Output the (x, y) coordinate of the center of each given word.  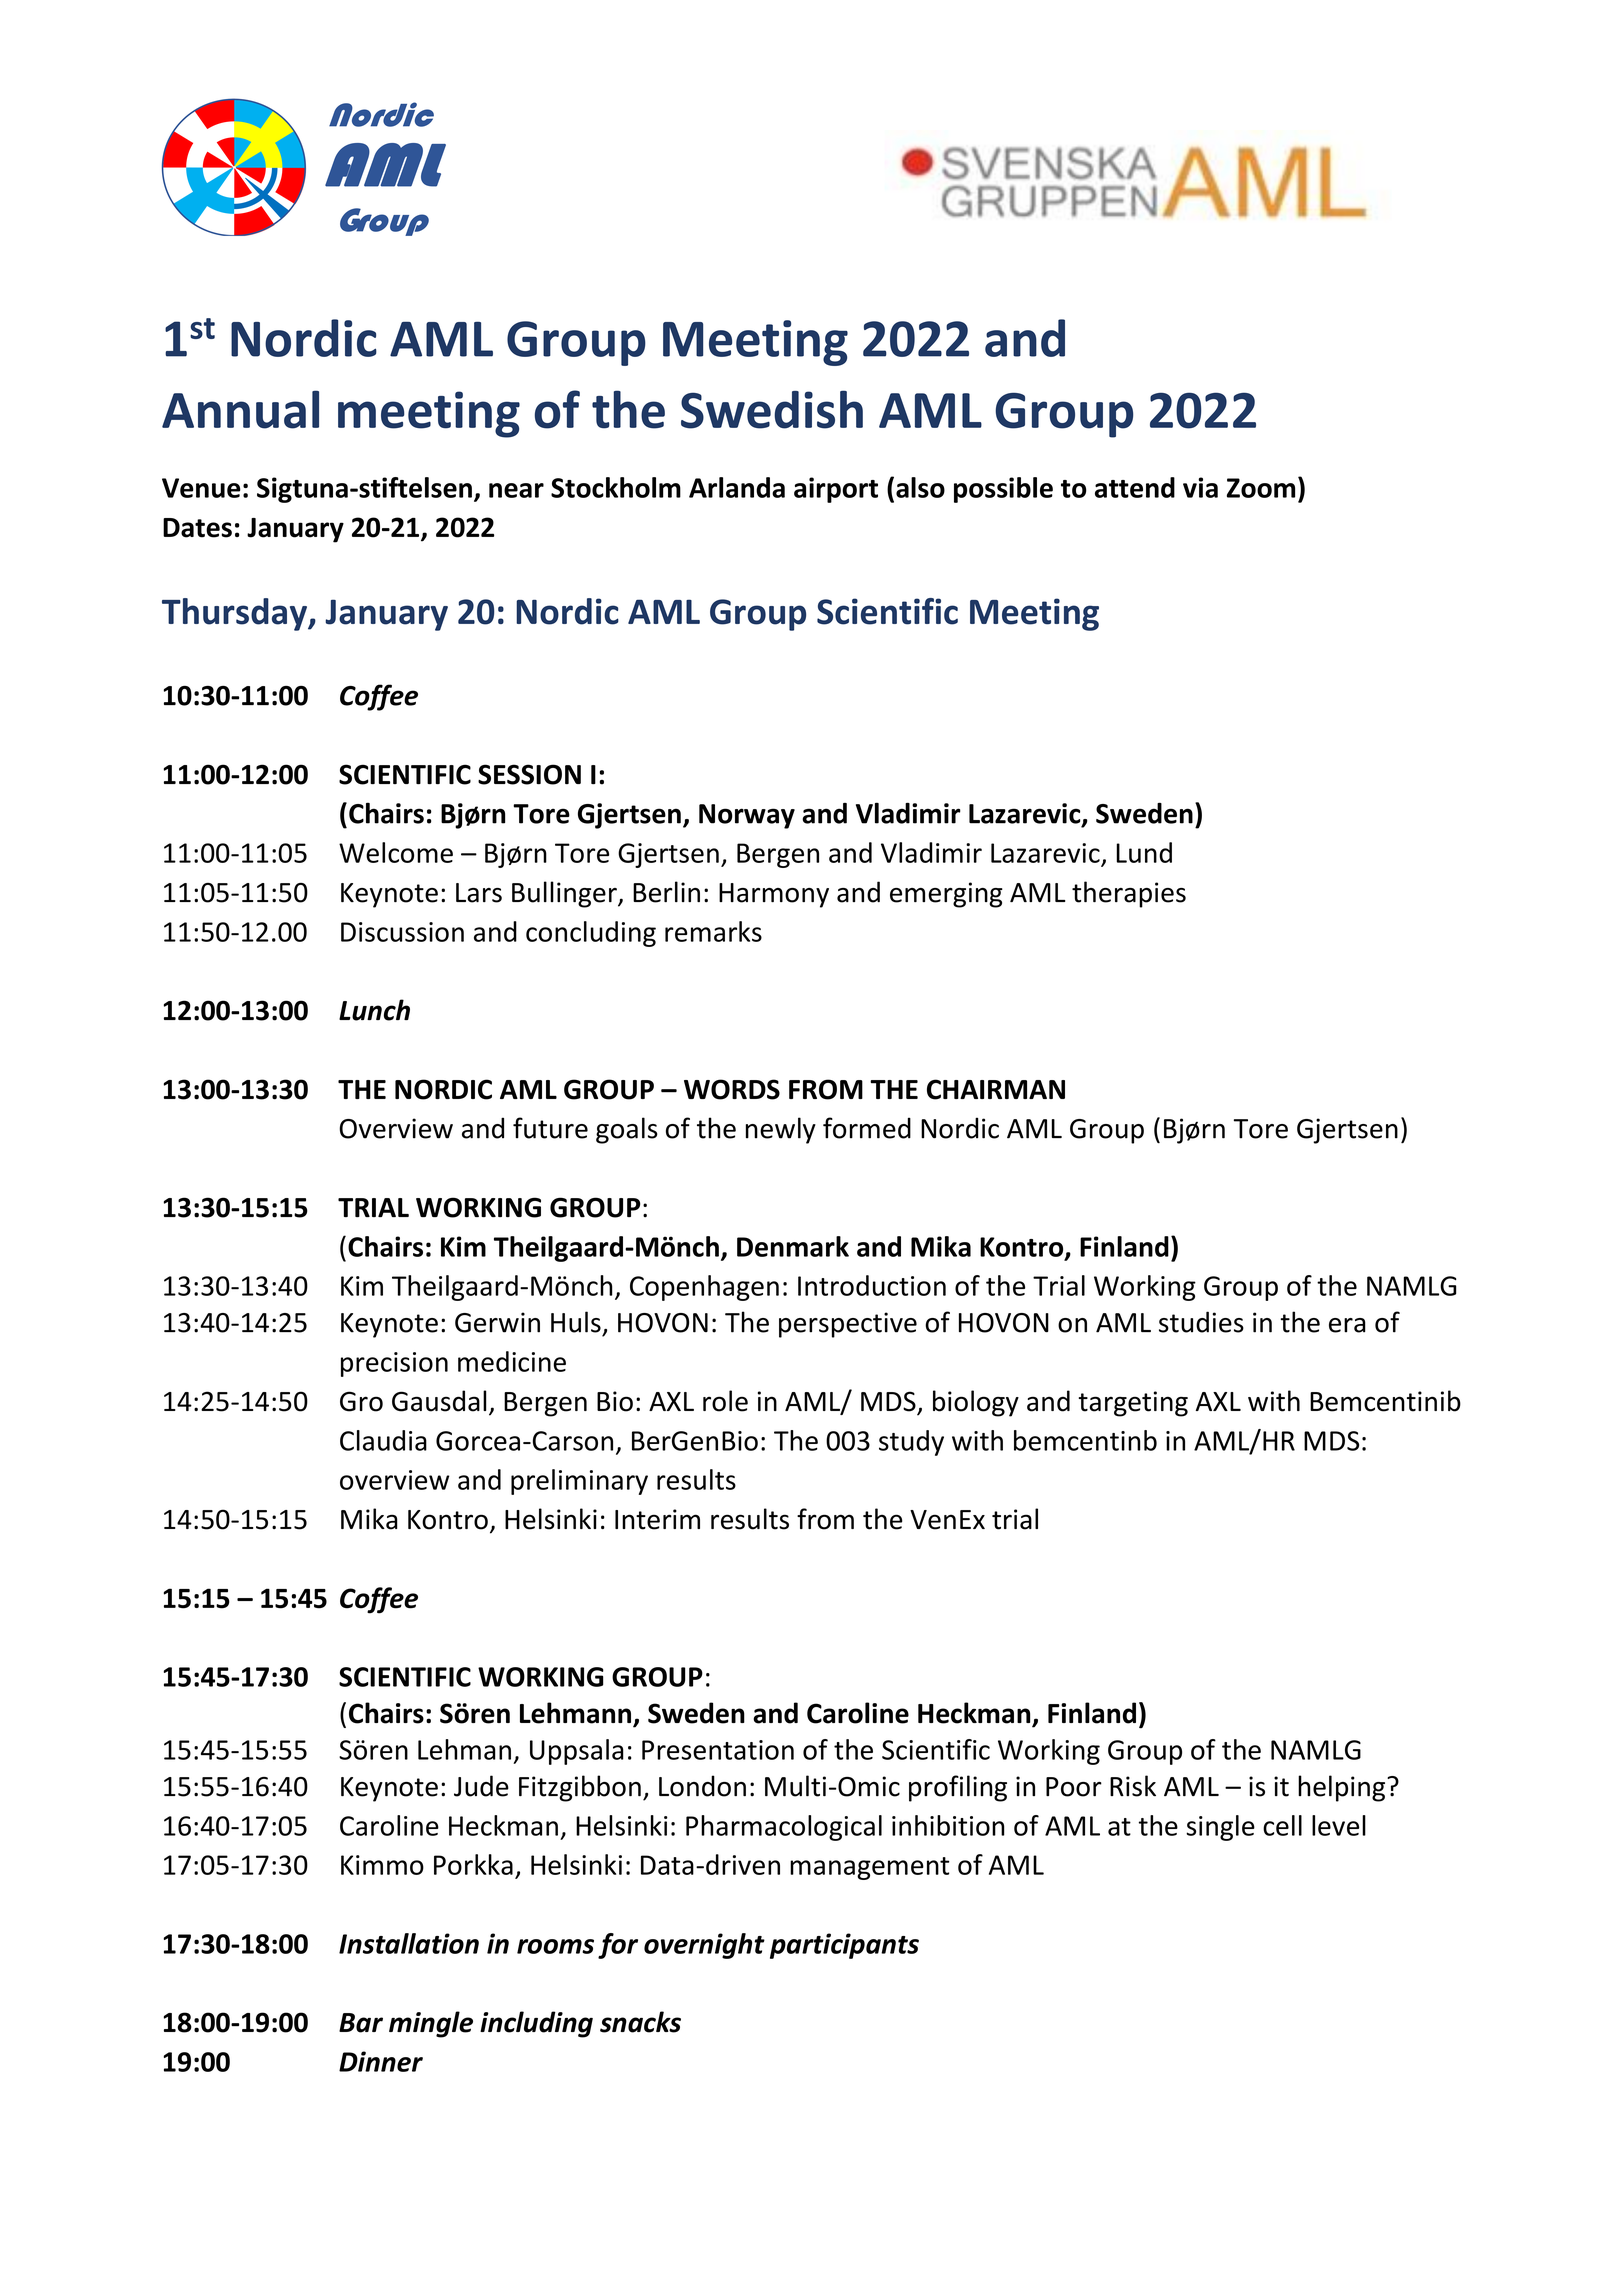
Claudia (383, 1440)
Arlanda (737, 487)
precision (394, 1364)
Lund (1144, 852)
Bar (361, 2023)
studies (1201, 1322)
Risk (1133, 1786)
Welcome (396, 852)
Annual (240, 409)
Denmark (793, 1246)
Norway (747, 816)
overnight (704, 1946)
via (1200, 487)
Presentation (718, 1750)
